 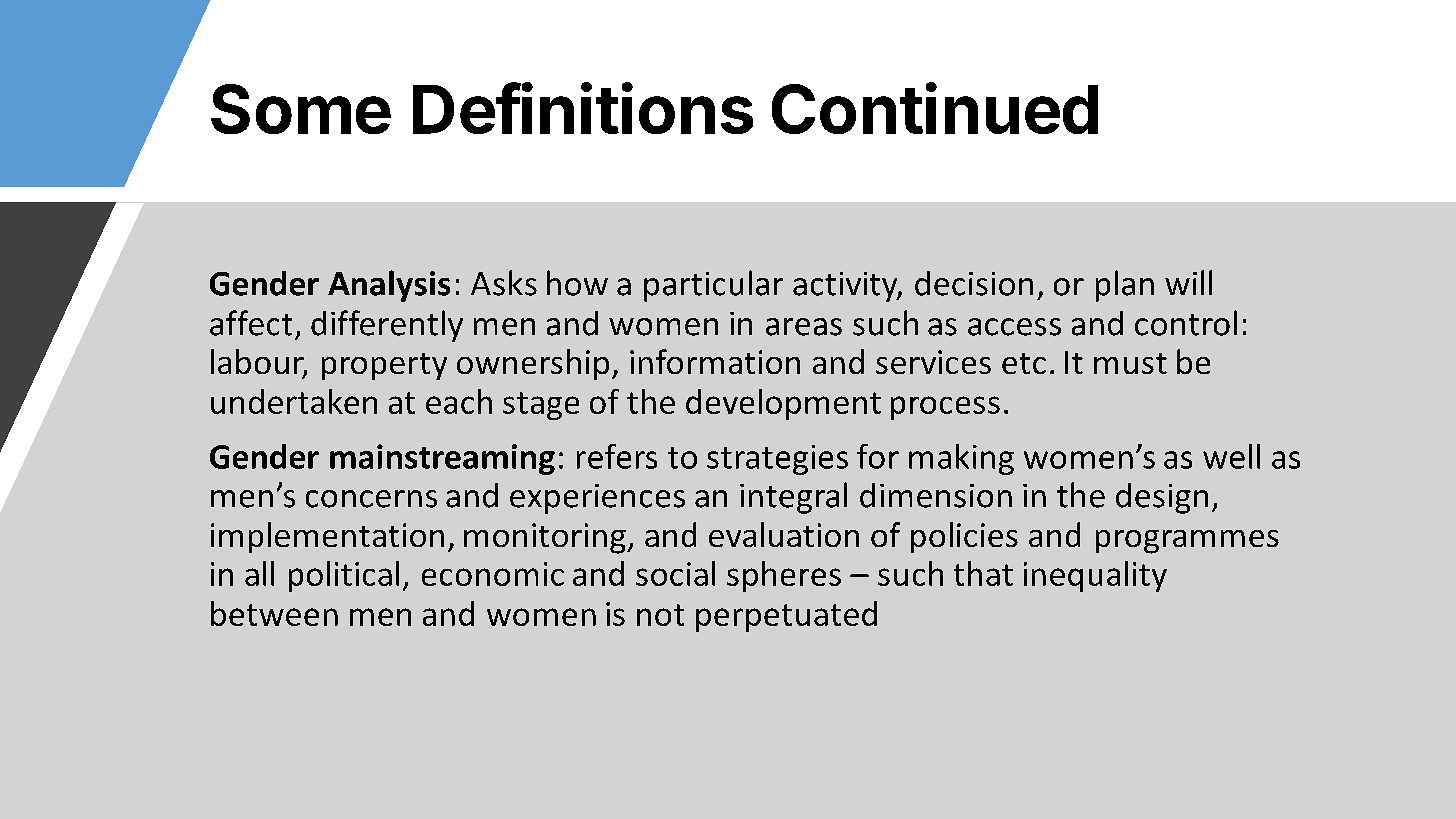 What do you see at coordinates (371, 499) in the screenshot?
I see `concerns` at bounding box center [371, 499].
